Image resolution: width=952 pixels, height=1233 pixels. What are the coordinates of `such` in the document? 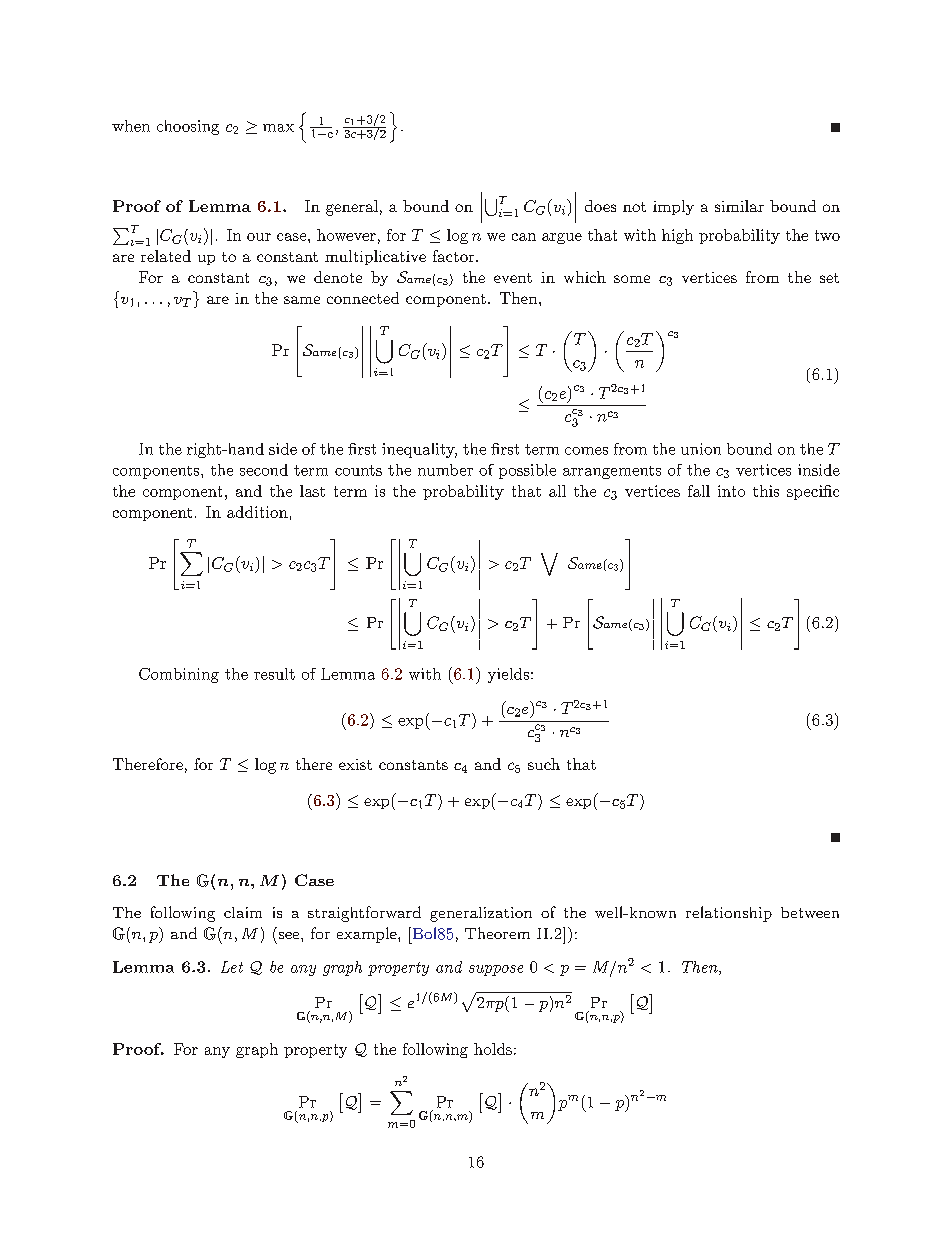 It's located at (544, 764).
